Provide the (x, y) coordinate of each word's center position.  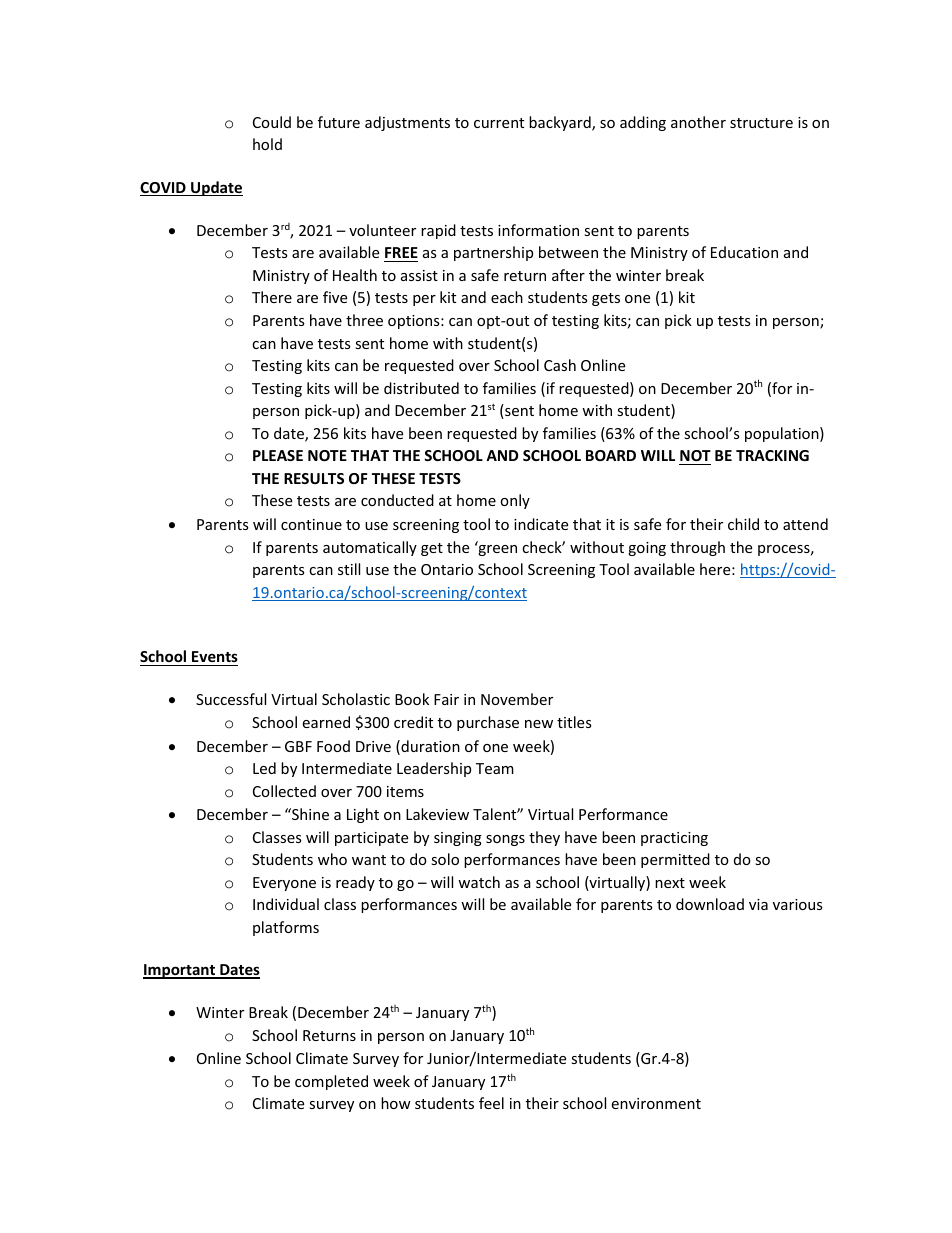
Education (744, 252)
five (335, 297)
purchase (488, 723)
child (743, 524)
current (499, 123)
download (710, 904)
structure (761, 123)
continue (311, 524)
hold (267, 144)
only (515, 501)
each (507, 297)
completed (331, 1082)
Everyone (284, 884)
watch (479, 882)
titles (574, 722)
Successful (231, 699)
